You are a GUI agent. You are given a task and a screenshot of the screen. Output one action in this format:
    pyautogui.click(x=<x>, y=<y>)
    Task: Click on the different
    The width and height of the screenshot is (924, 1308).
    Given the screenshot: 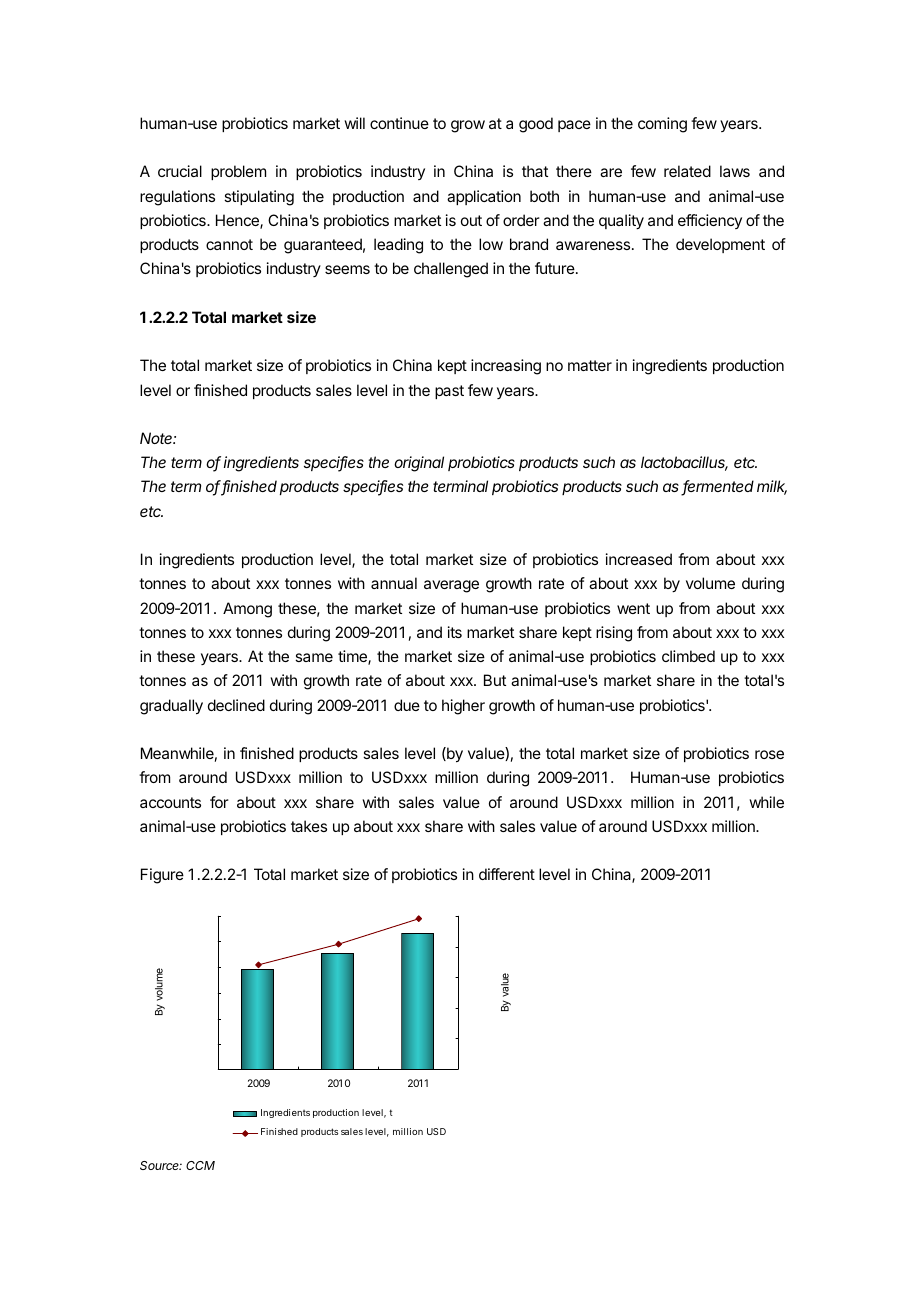 What is the action you would take?
    pyautogui.click(x=507, y=874)
